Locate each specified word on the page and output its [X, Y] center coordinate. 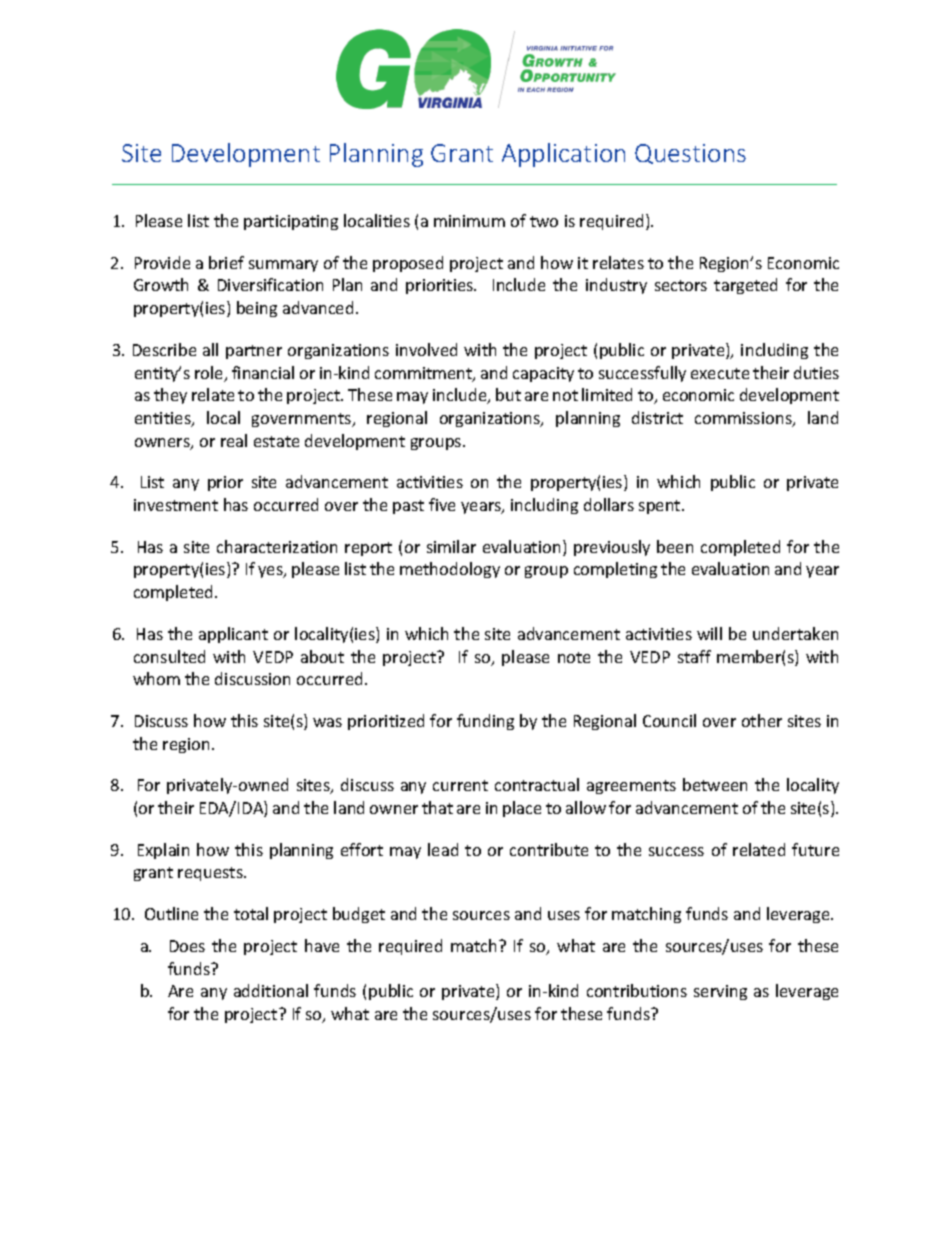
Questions [690, 154]
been [675, 546]
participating [291, 222]
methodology [450, 570]
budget [359, 915]
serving [720, 992]
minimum [469, 221]
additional [271, 990]
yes [271, 572]
